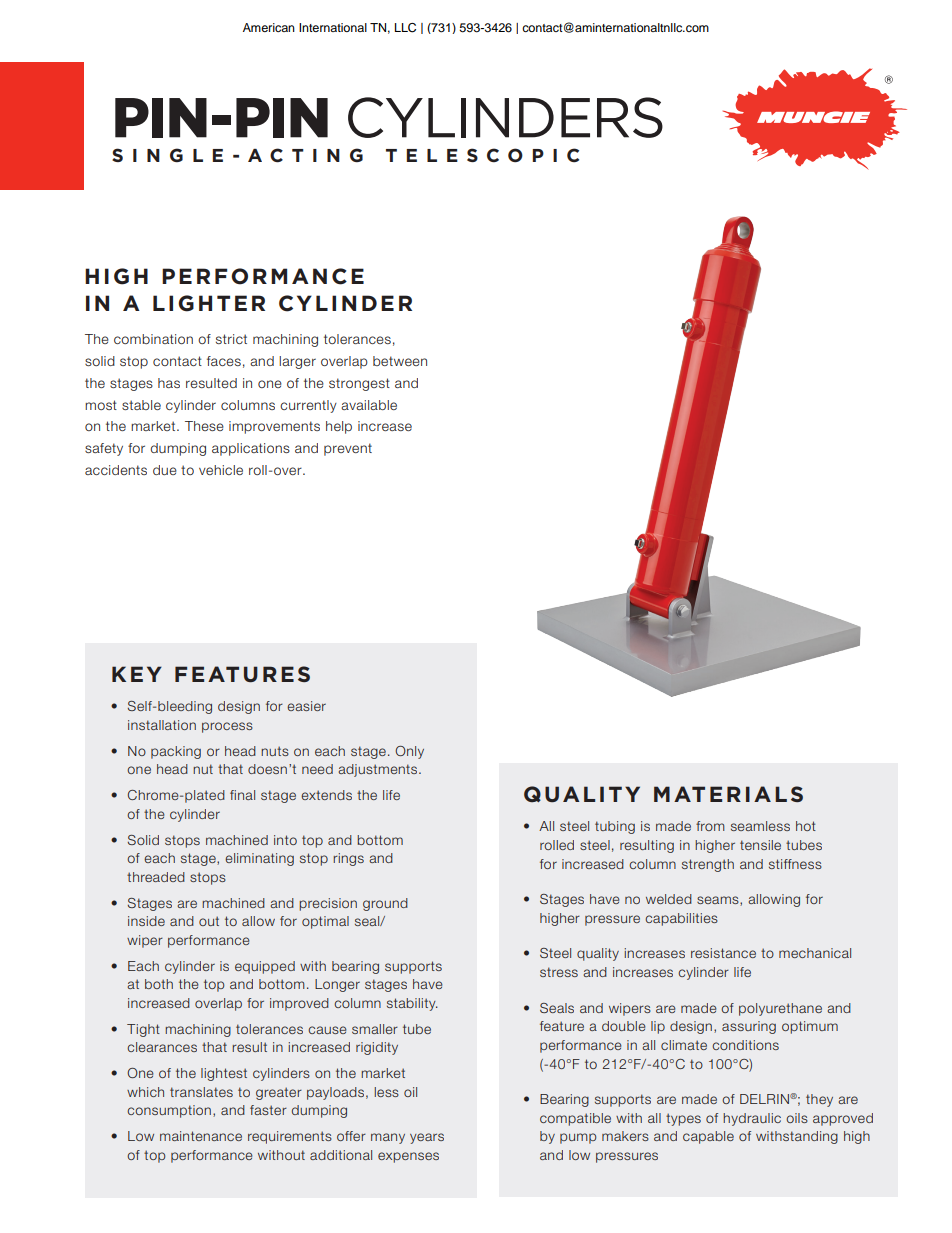 The height and width of the screenshot is (1233, 952). I want to click on prevent, so click(348, 449).
